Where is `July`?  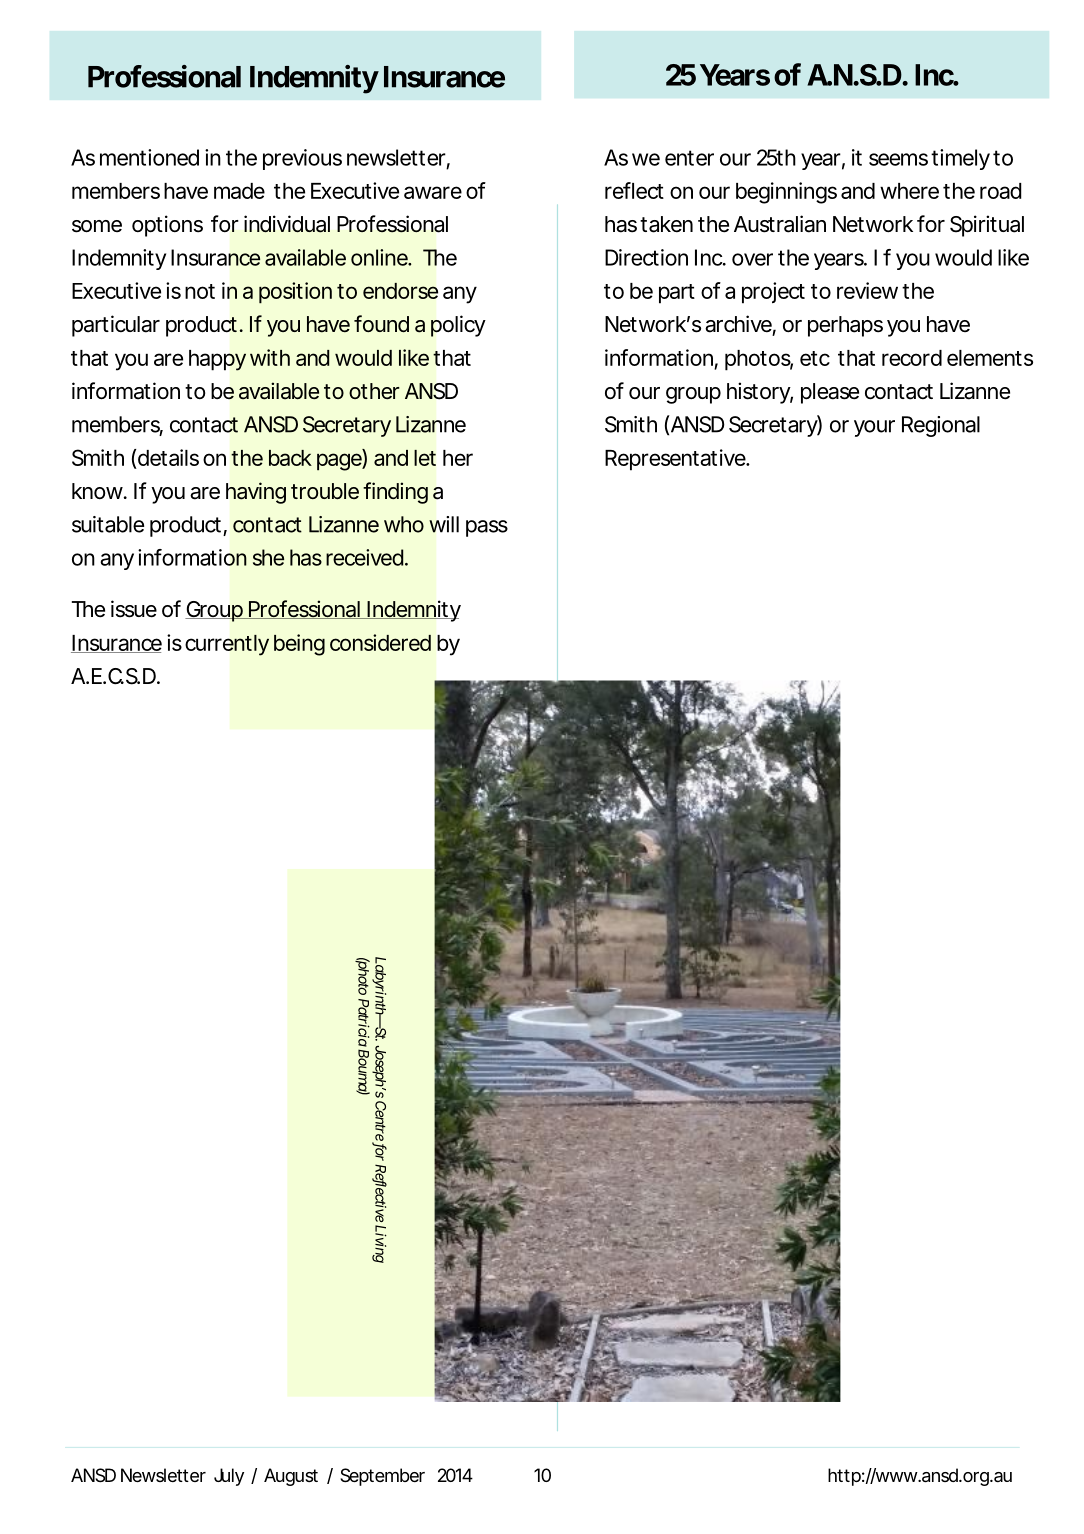
July is located at coordinates (229, 1477).
